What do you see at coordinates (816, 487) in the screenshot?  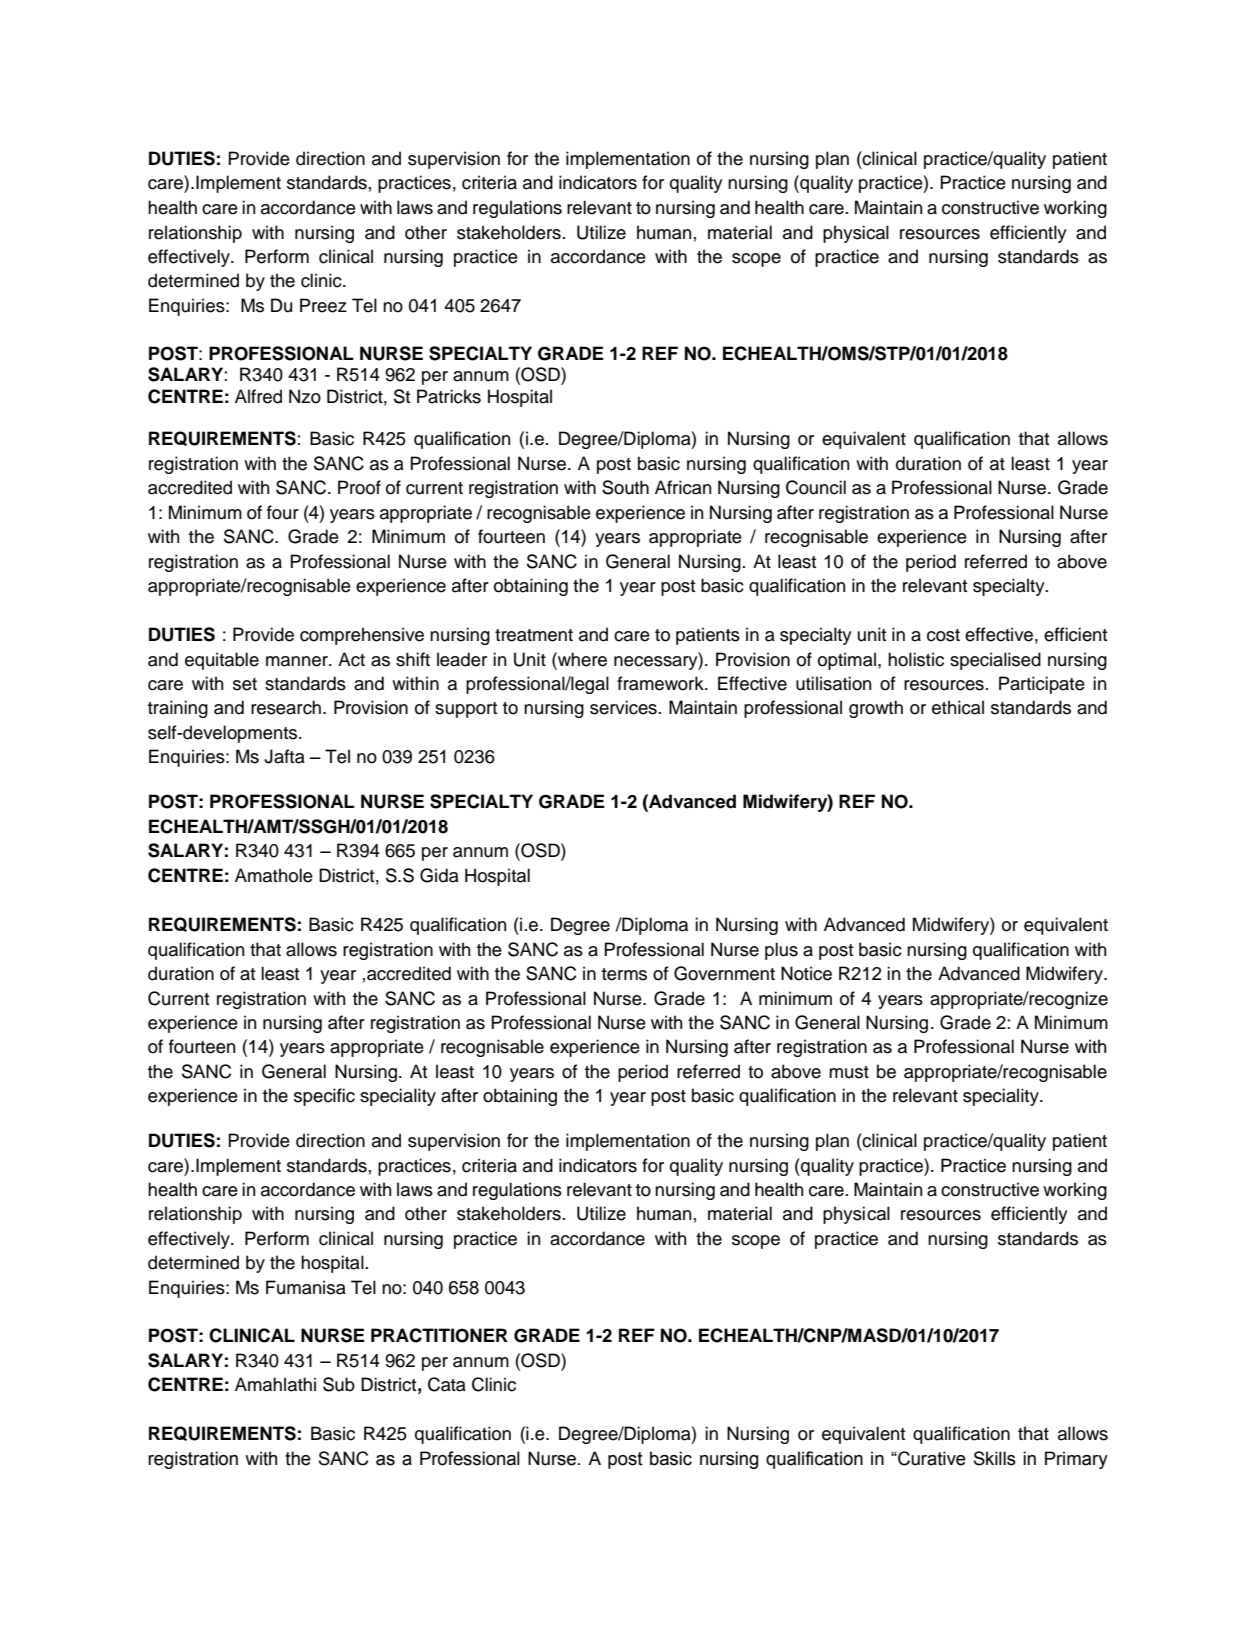 I see `Council` at bounding box center [816, 487].
